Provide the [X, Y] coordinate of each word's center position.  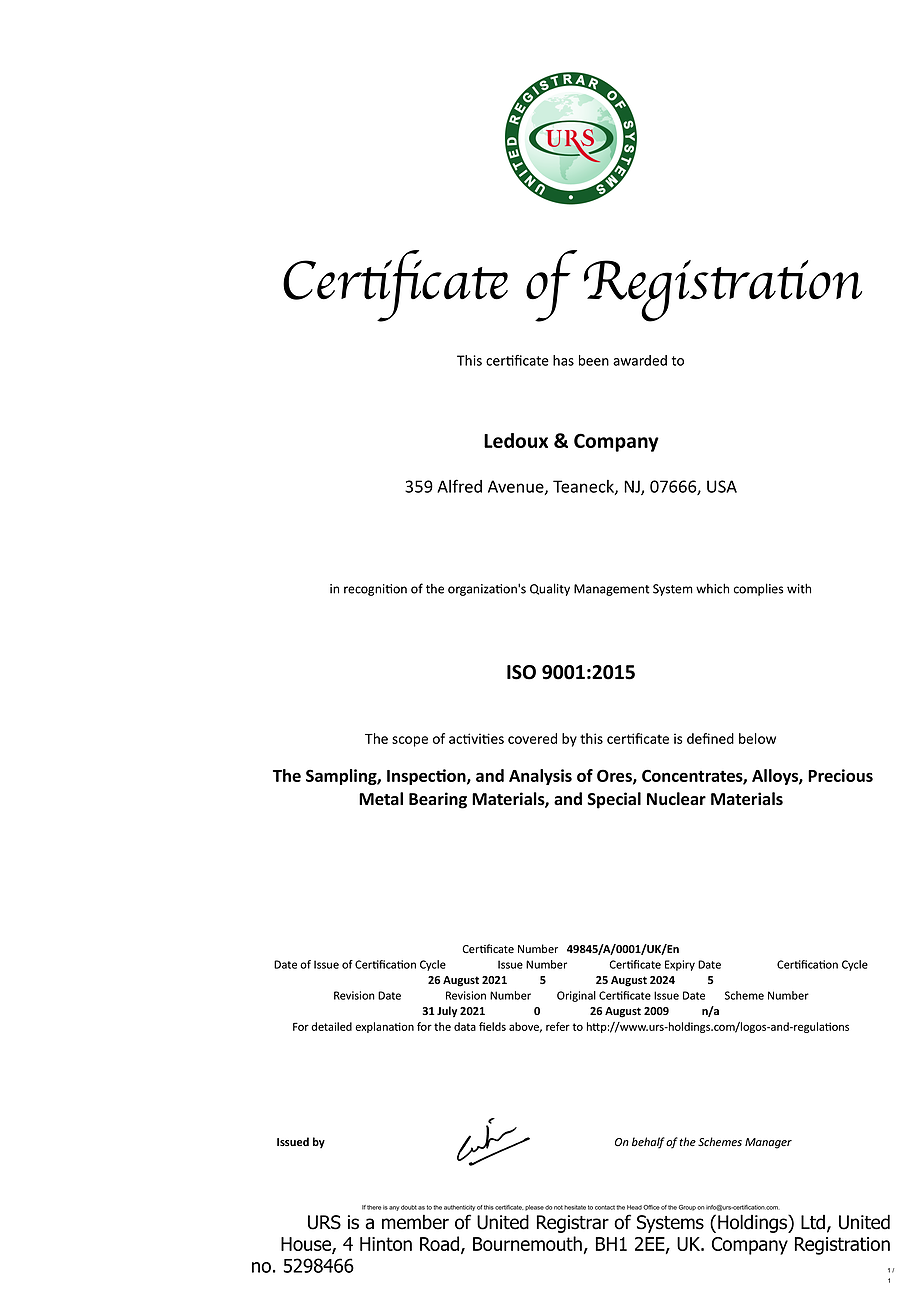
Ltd [814, 1223]
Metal [381, 799]
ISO [521, 672]
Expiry [680, 965]
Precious [840, 775]
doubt [409, 1207]
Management [611, 590]
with [799, 588]
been [594, 360]
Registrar [573, 1224]
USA [722, 486]
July [447, 1012]
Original [576, 996]
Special [614, 800]
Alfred [459, 486]
